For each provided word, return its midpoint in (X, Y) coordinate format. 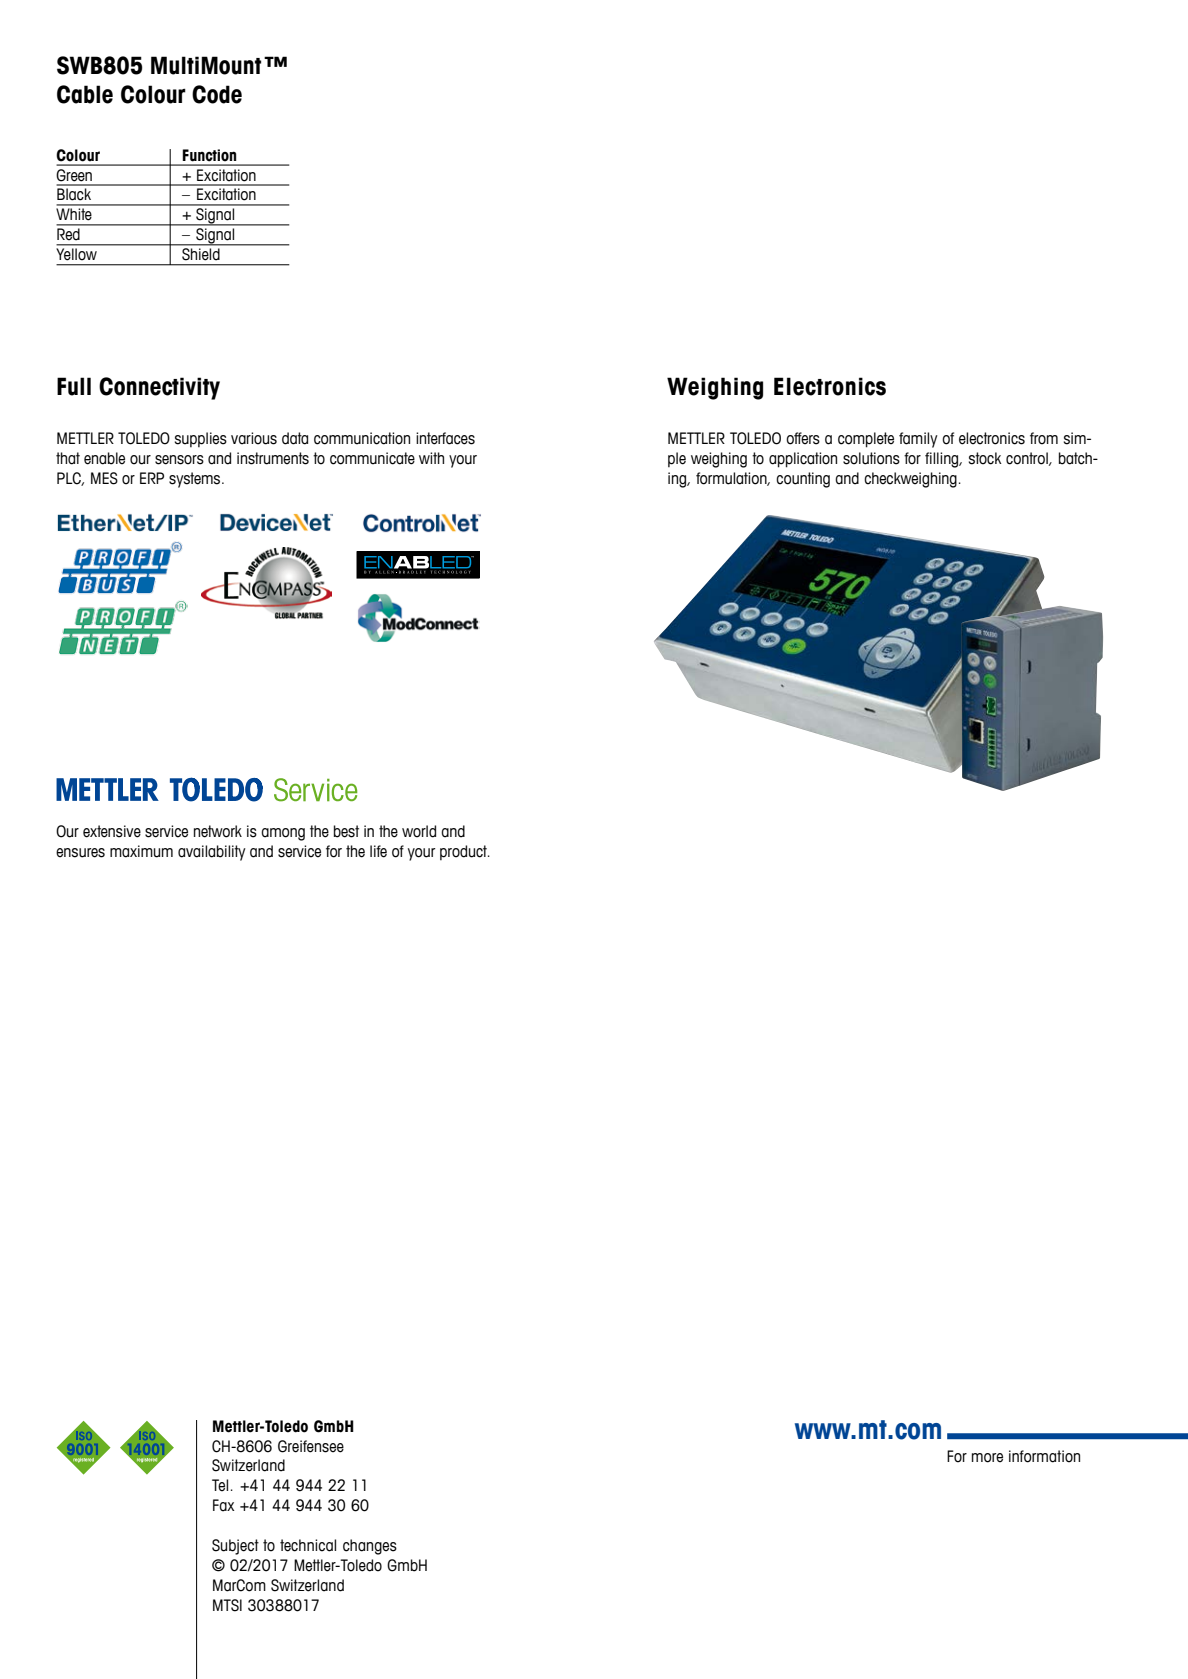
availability (212, 853)
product (464, 852)
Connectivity (159, 388)
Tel (220, 1485)
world (419, 831)
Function (209, 155)
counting (803, 480)
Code (217, 94)
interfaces (445, 438)
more (987, 1458)
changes (370, 1547)
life (378, 851)
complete (866, 440)
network (218, 831)
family (918, 440)
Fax (223, 1505)
